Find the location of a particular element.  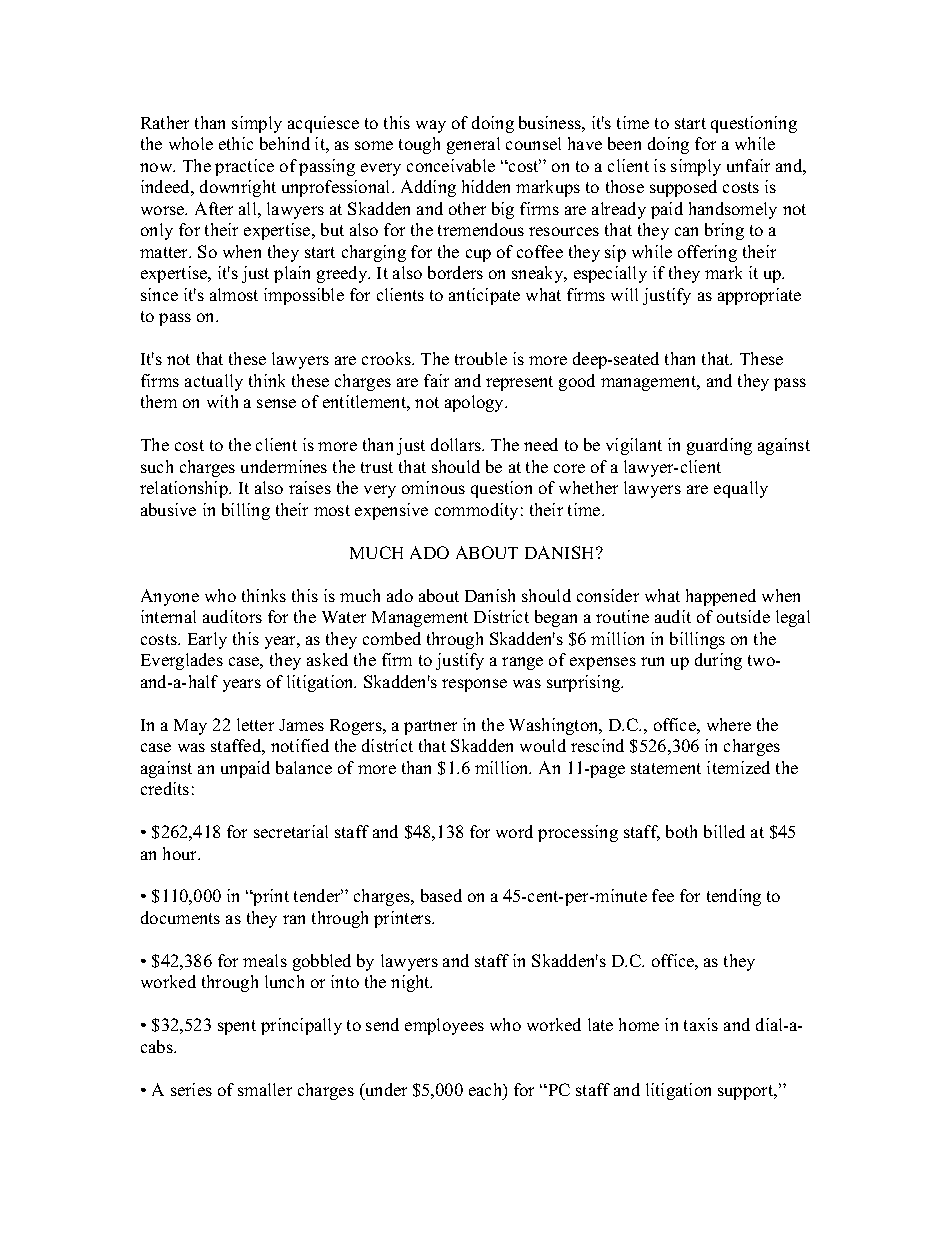

itemized is located at coordinates (738, 767).
